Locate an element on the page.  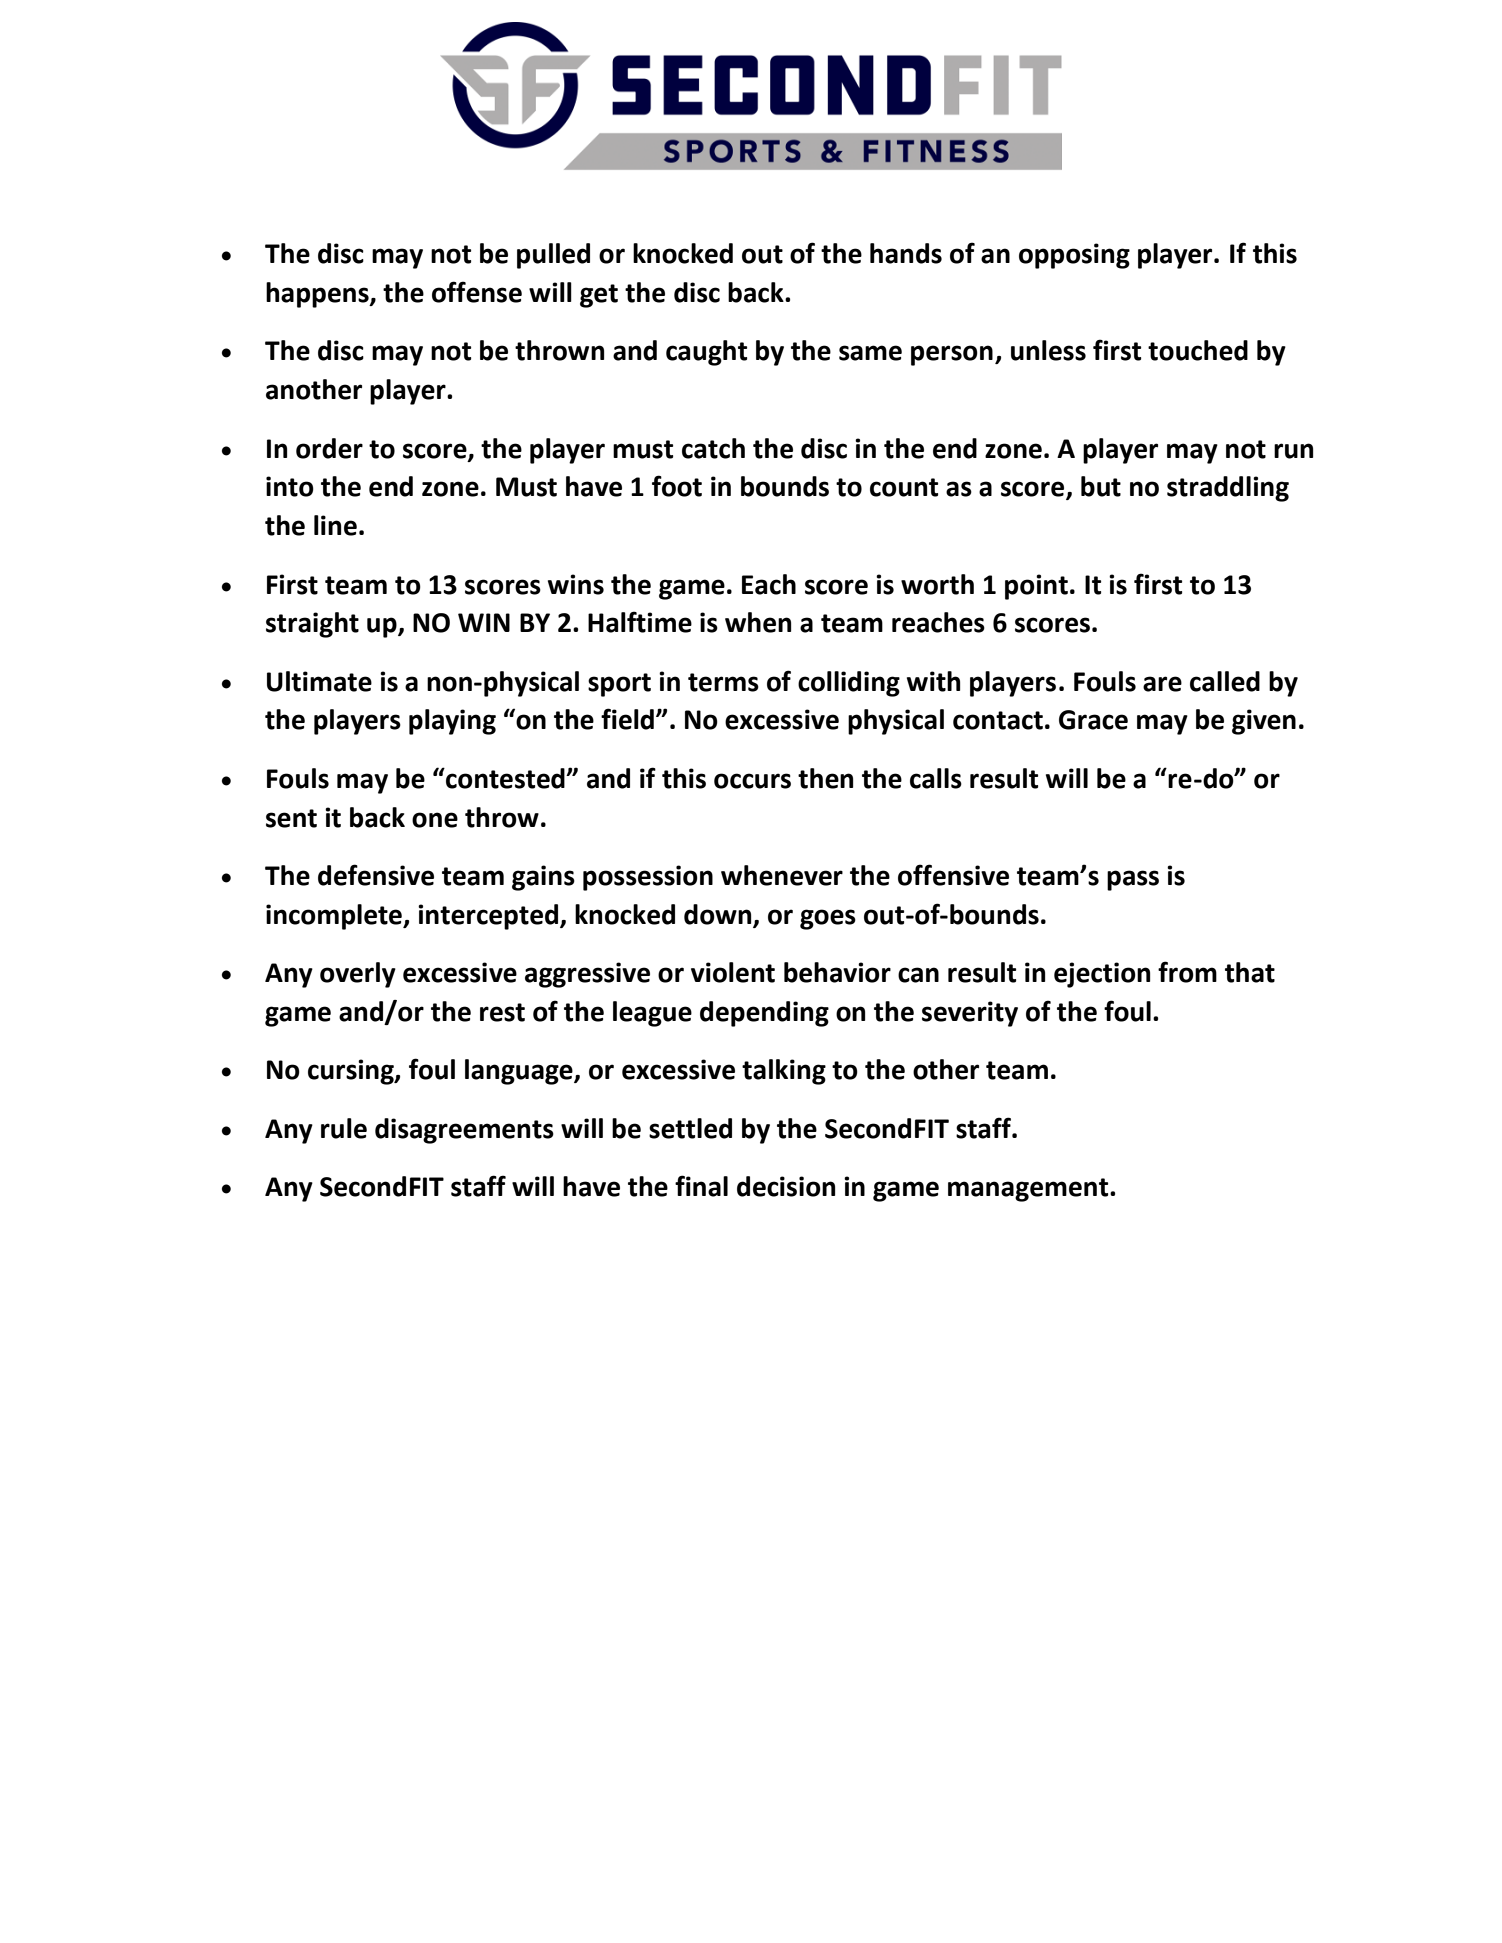
defensive is located at coordinates (376, 875).
